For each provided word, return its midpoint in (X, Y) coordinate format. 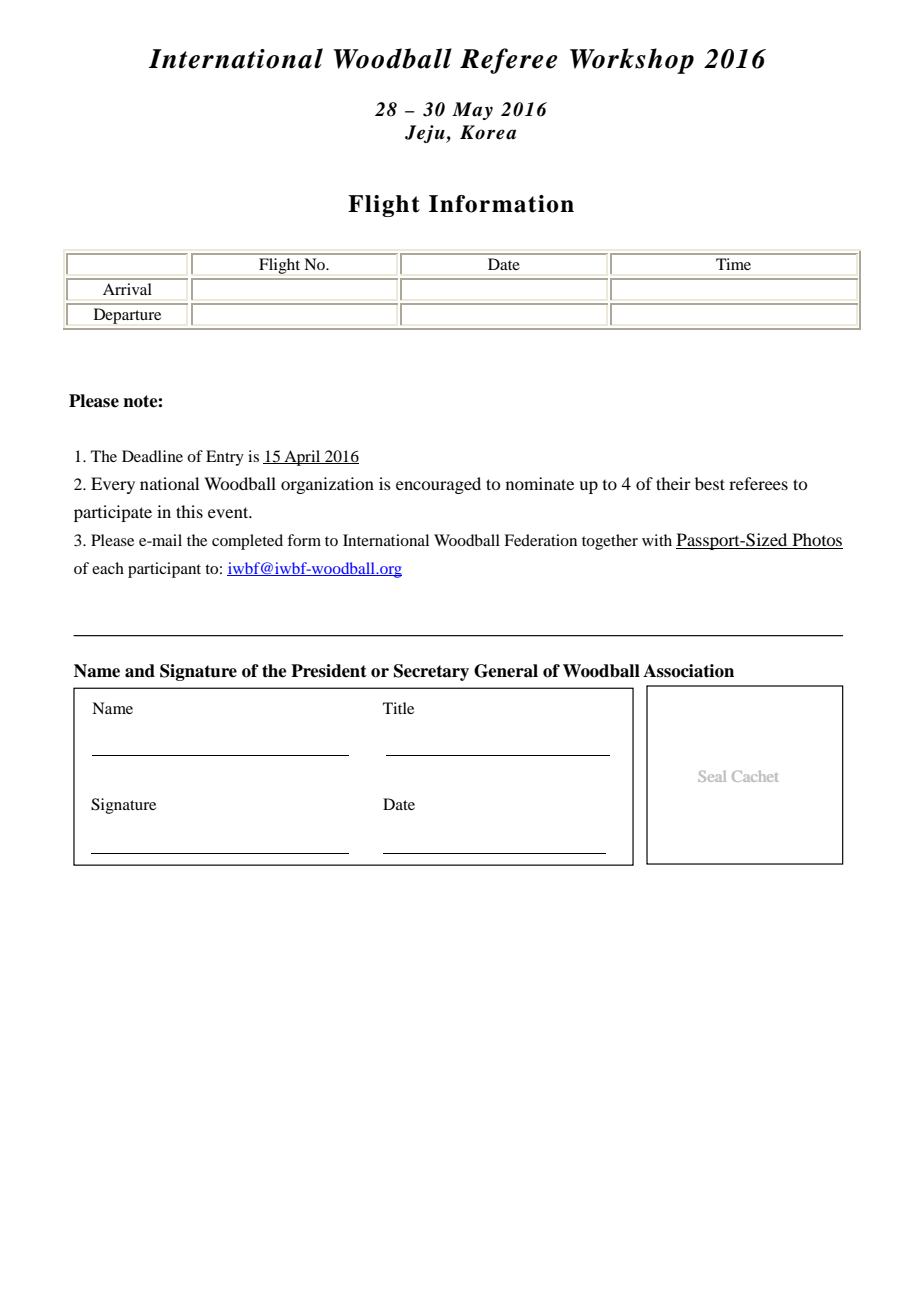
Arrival (127, 289)
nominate (540, 483)
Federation (540, 540)
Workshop (632, 61)
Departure (127, 316)
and (140, 671)
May (472, 111)
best (710, 483)
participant (164, 570)
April (302, 458)
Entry (225, 458)
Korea (488, 132)
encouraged (438, 485)
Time (733, 264)
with (657, 540)
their (673, 483)
